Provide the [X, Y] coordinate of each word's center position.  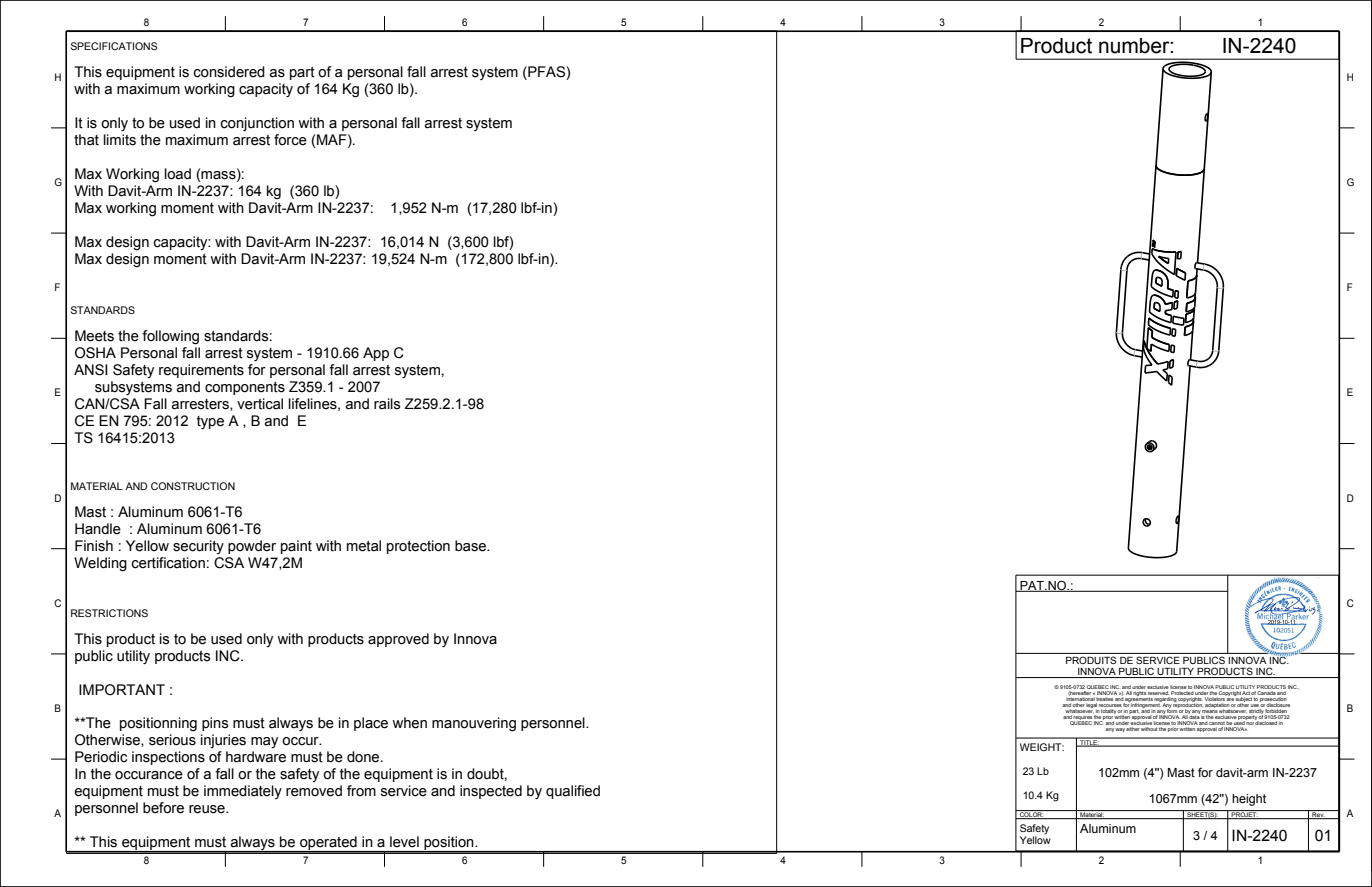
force [290, 140]
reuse [208, 809]
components [245, 388]
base [472, 546]
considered [229, 72]
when [409, 723]
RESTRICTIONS [109, 613]
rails [387, 404]
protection [418, 547]
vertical [260, 404]
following [170, 337]
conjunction [257, 124]
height [1249, 800]
